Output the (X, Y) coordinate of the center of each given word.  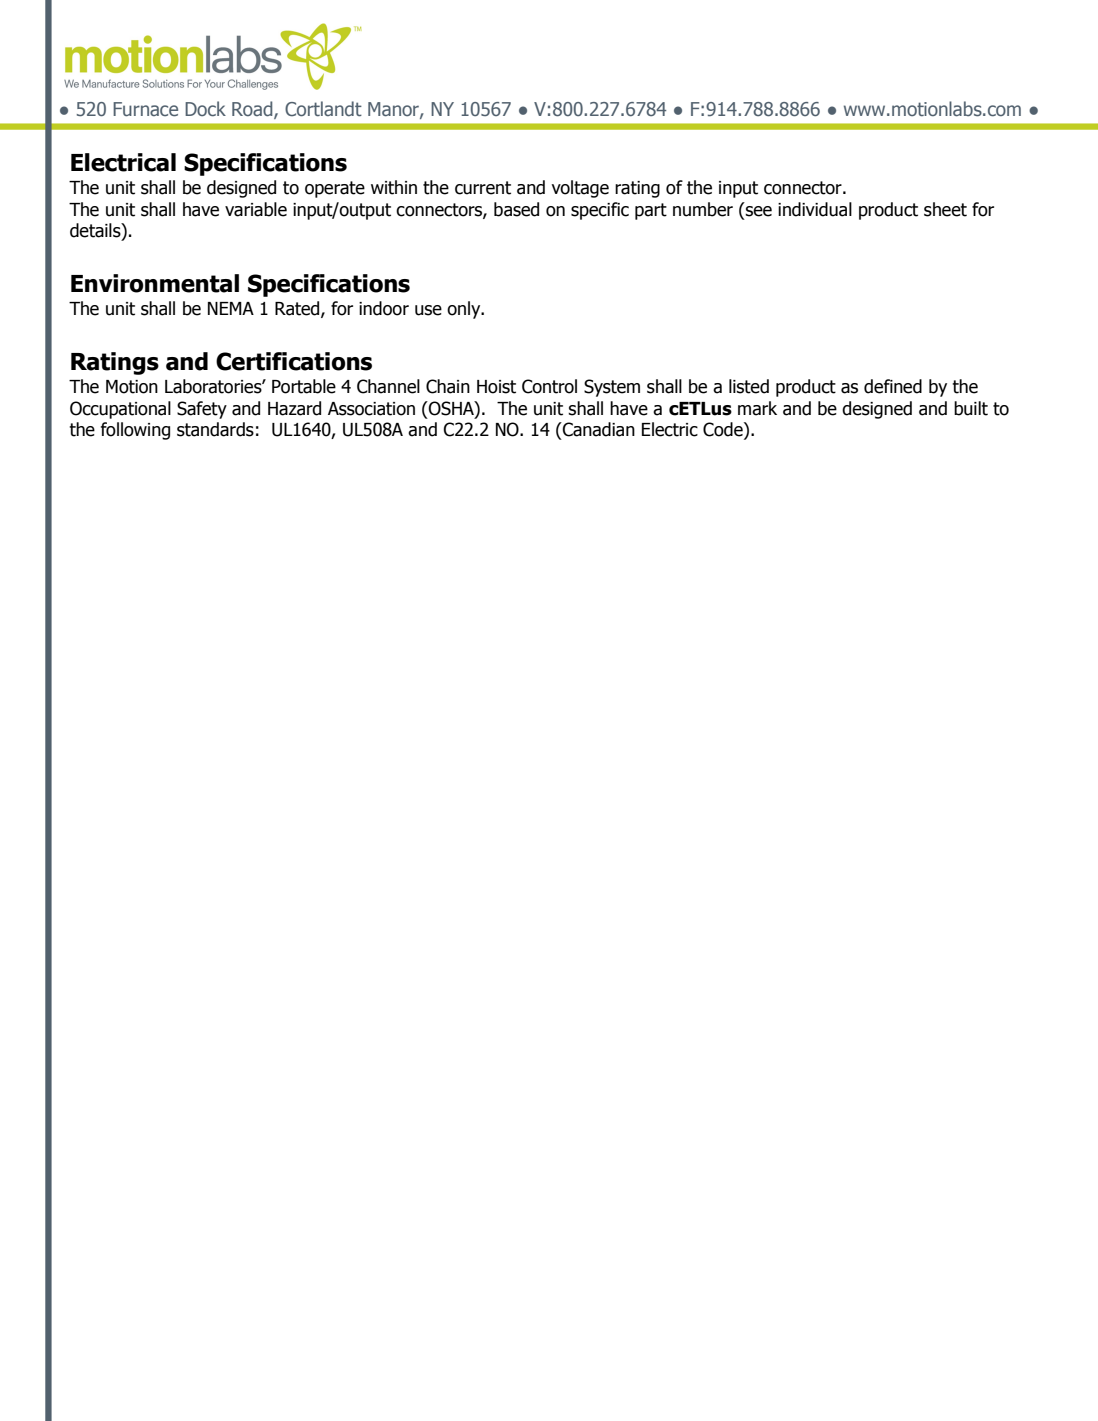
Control (549, 386)
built (971, 408)
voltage (580, 189)
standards (215, 429)
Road (253, 110)
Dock (205, 109)
